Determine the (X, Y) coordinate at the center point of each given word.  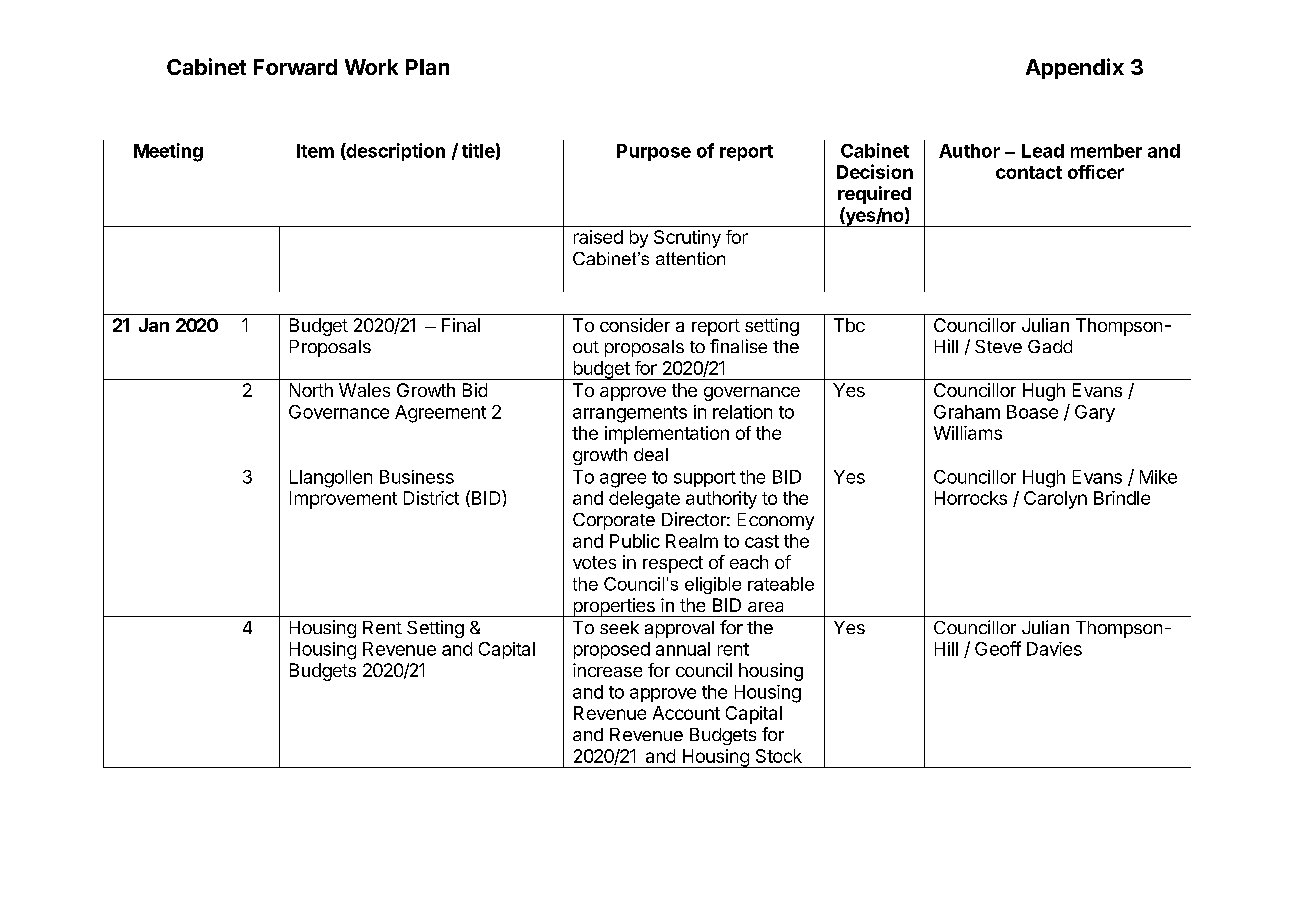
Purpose (654, 152)
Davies (1054, 649)
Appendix (1075, 68)
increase (607, 670)
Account (686, 713)
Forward (295, 67)
